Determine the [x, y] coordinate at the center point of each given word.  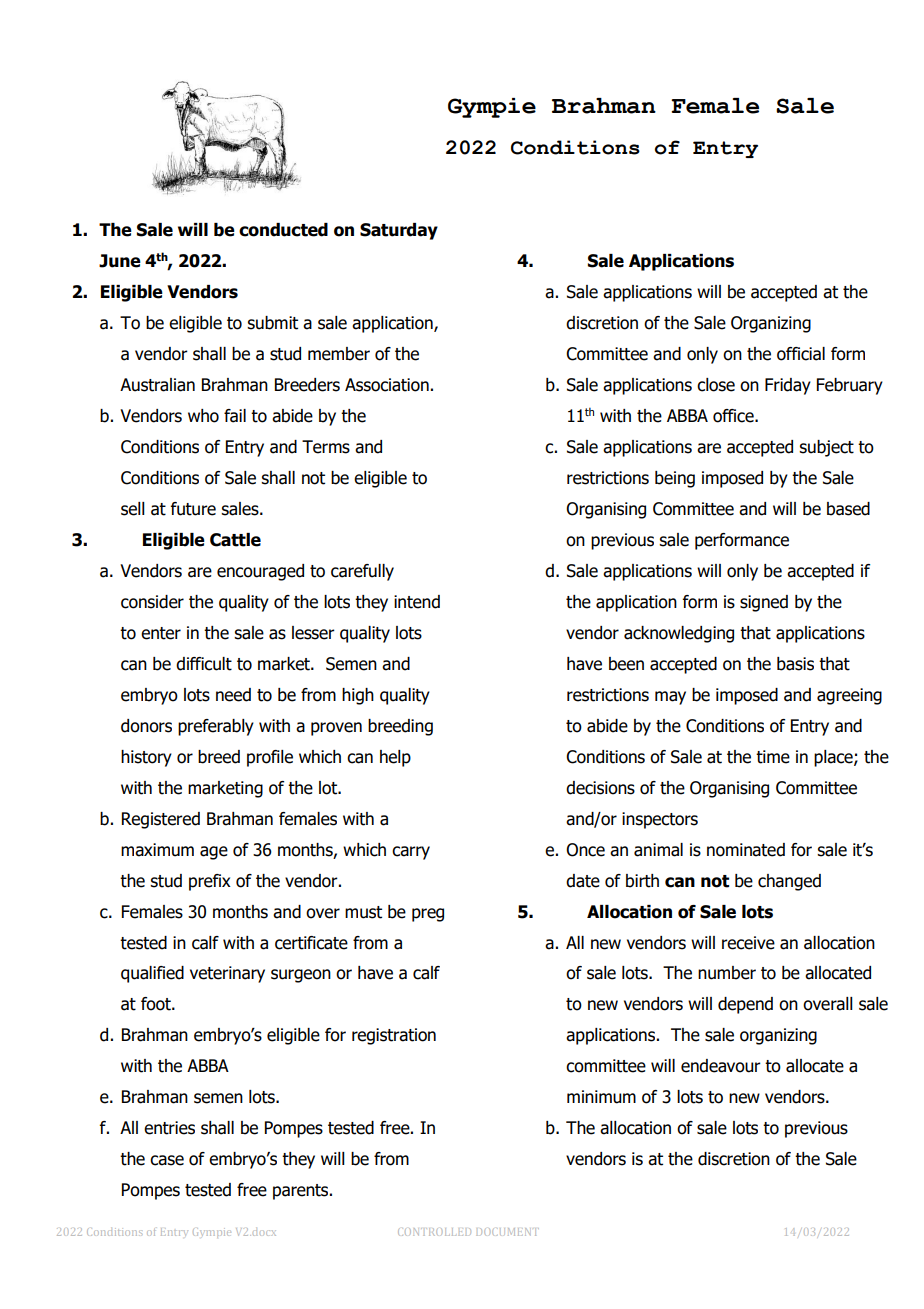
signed [764, 603]
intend [417, 602]
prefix [210, 882]
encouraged [260, 572]
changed [789, 882]
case [167, 1160]
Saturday [399, 231]
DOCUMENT [507, 1232]
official [801, 354]
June [120, 261]
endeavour [721, 1066]
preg [428, 915]
